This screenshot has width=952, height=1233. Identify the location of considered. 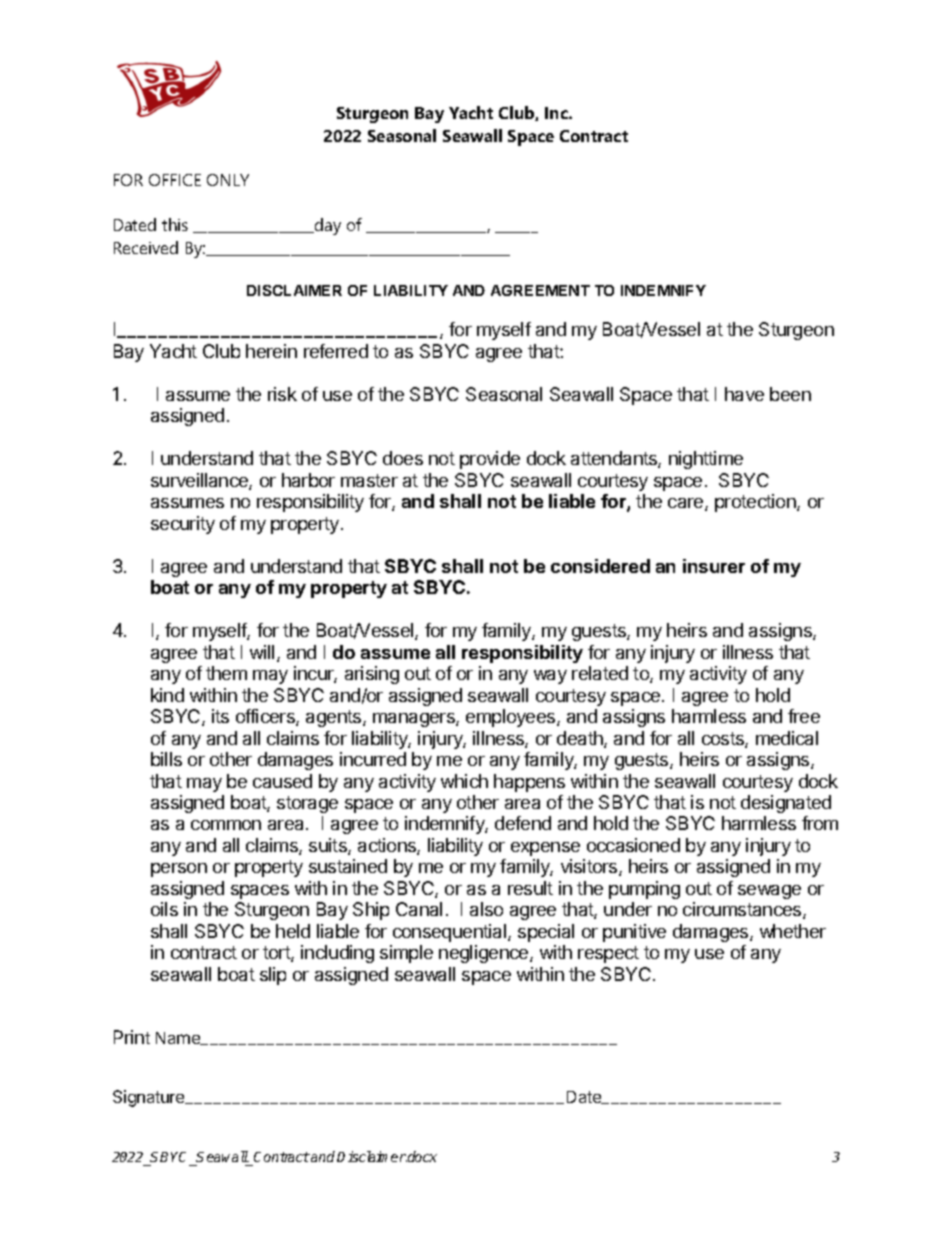
(600, 566).
